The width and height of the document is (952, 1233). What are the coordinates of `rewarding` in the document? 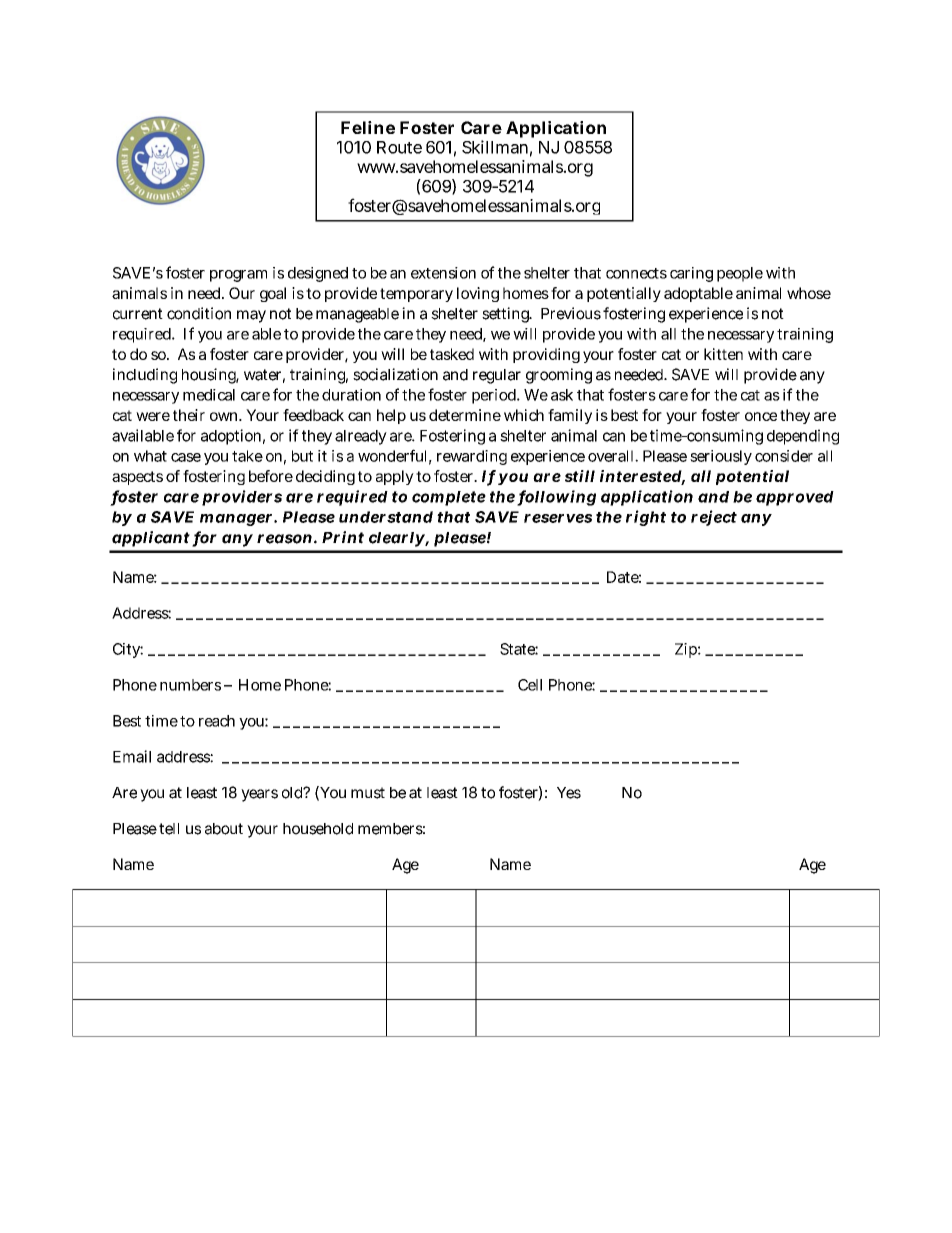 It's located at (472, 457).
